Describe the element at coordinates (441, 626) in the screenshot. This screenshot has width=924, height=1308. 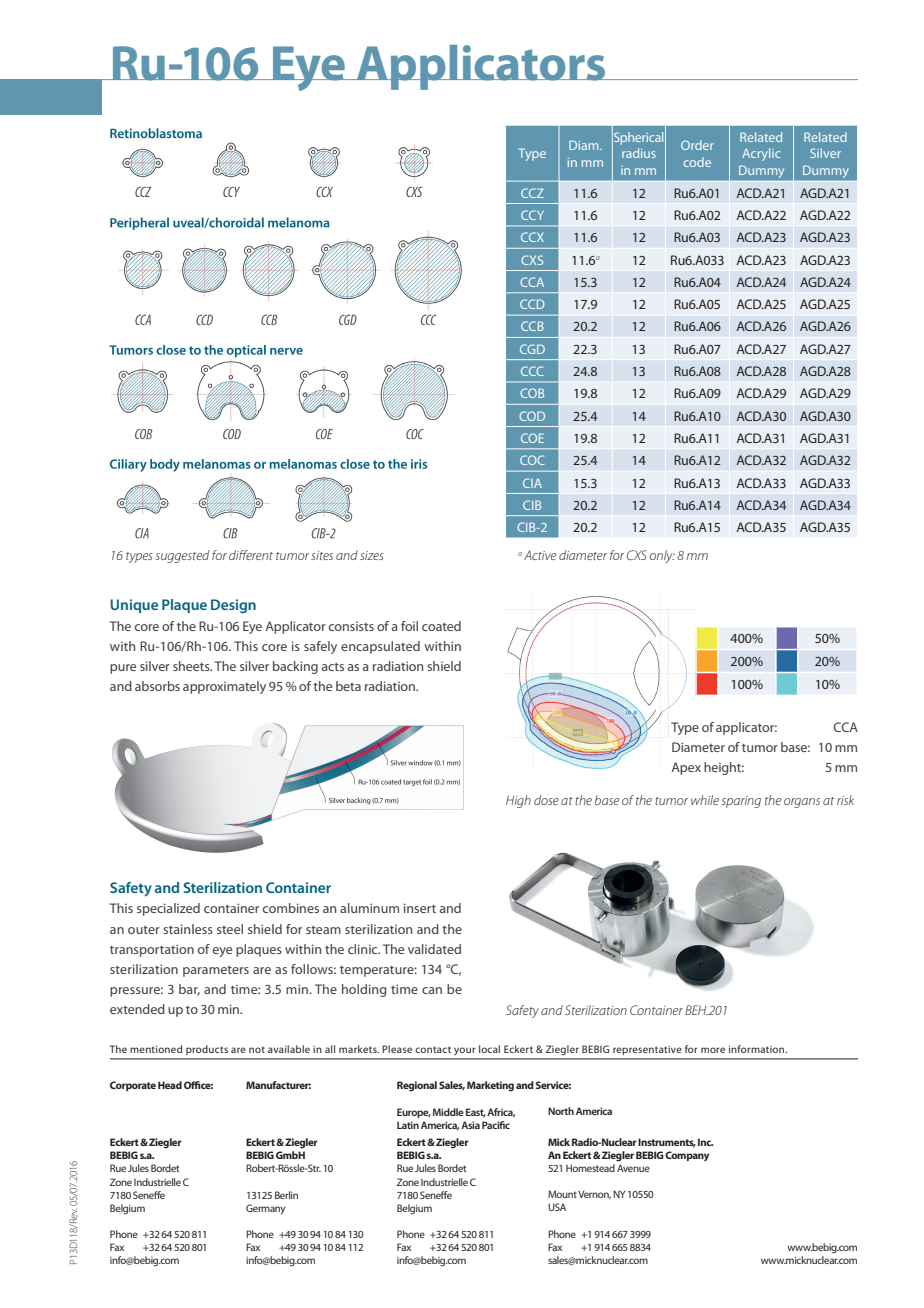
I see `coated` at that location.
